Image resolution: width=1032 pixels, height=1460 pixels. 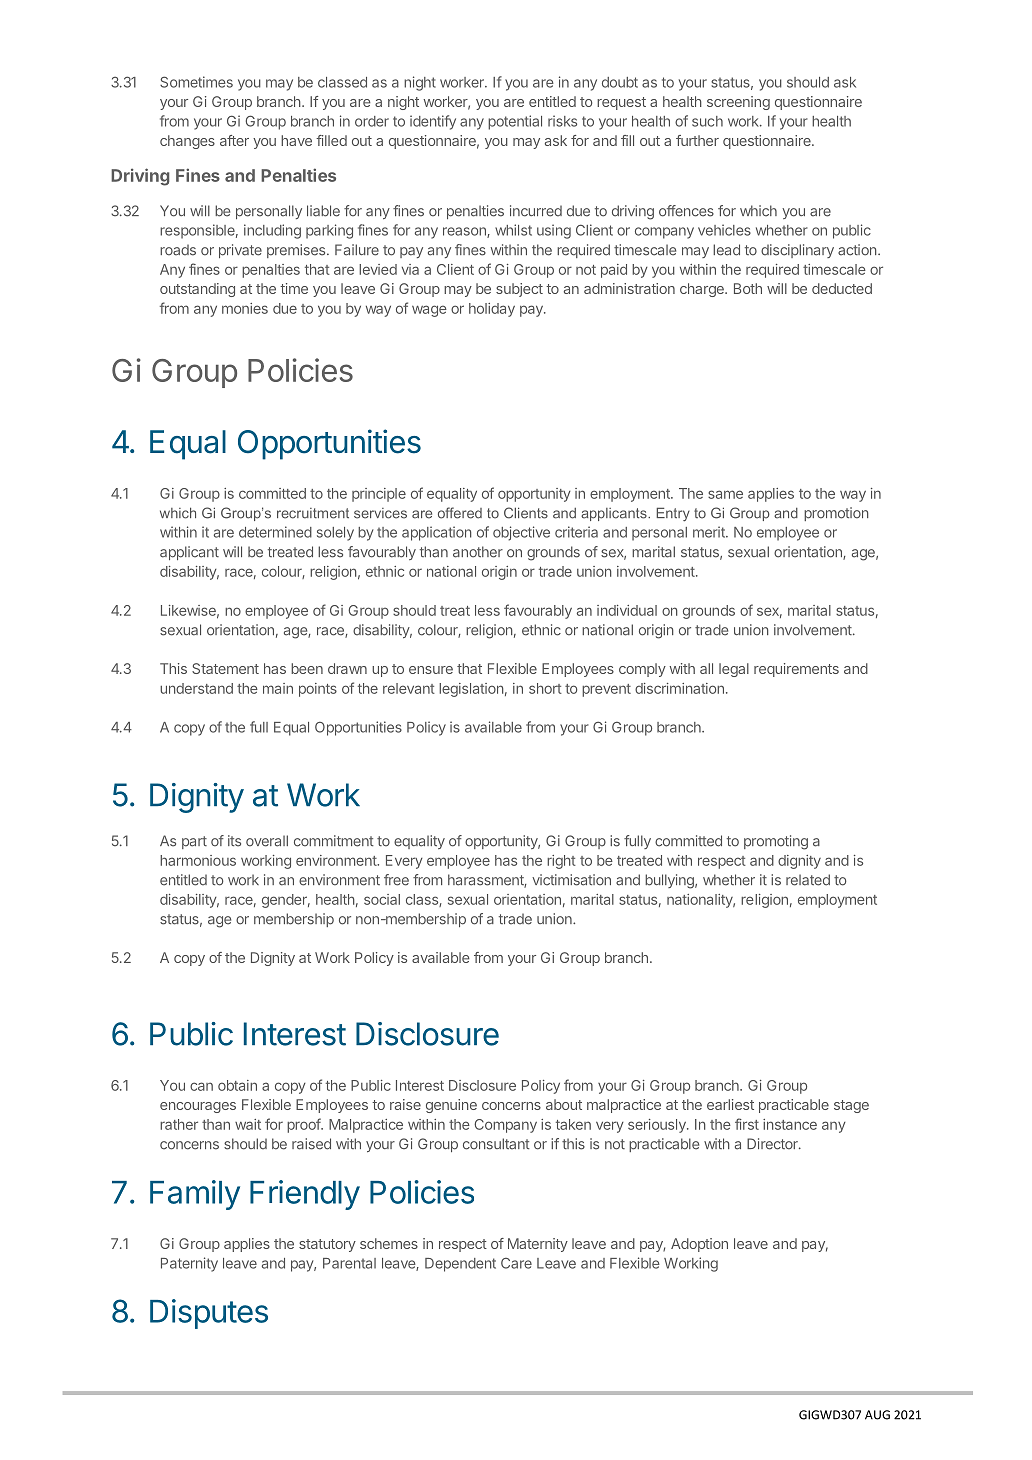 What do you see at coordinates (234, 140) in the document?
I see `after` at bounding box center [234, 140].
